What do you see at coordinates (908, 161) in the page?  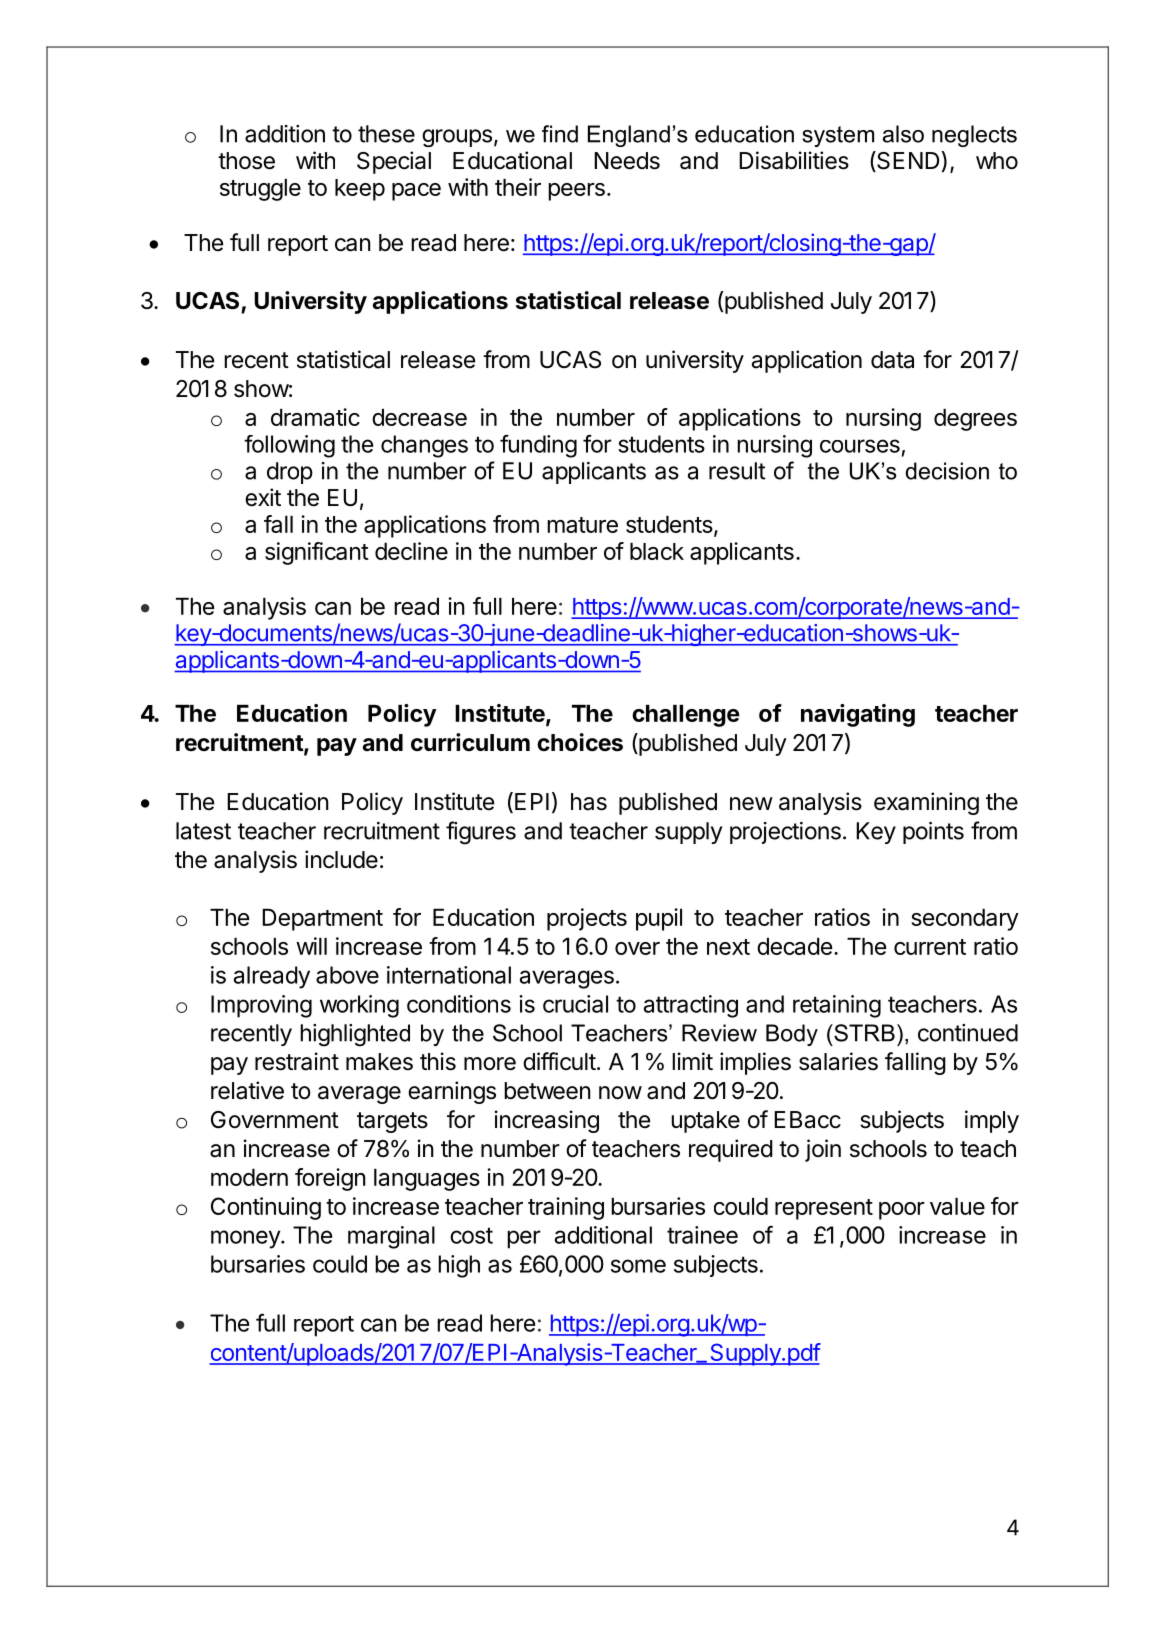 I see `SEND` at bounding box center [908, 161].
